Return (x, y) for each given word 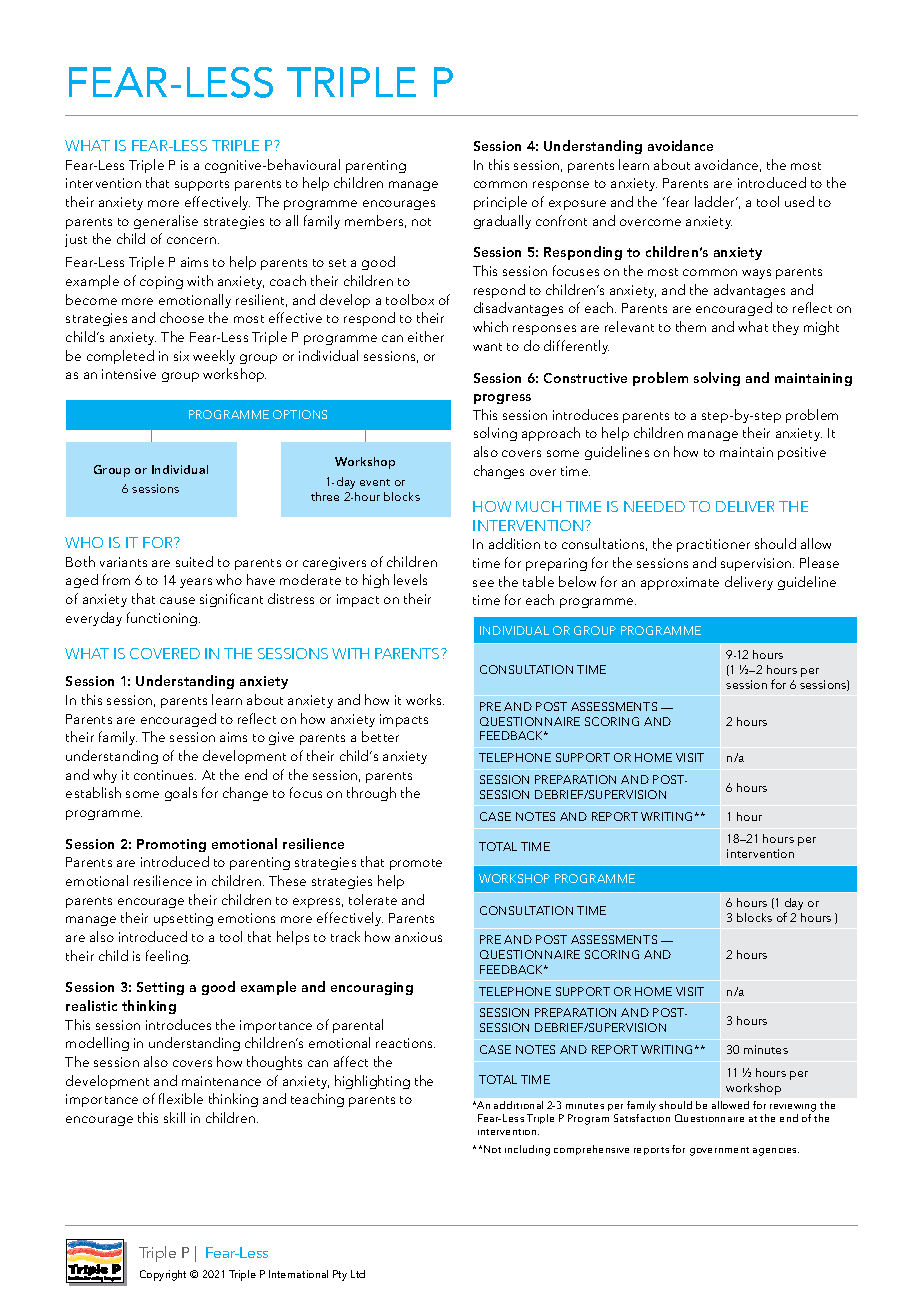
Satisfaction (642, 1118)
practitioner (713, 545)
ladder (716, 201)
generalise (166, 222)
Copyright (163, 1275)
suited (194, 561)
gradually (502, 222)
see (483, 583)
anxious (418, 937)
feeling (168, 957)
